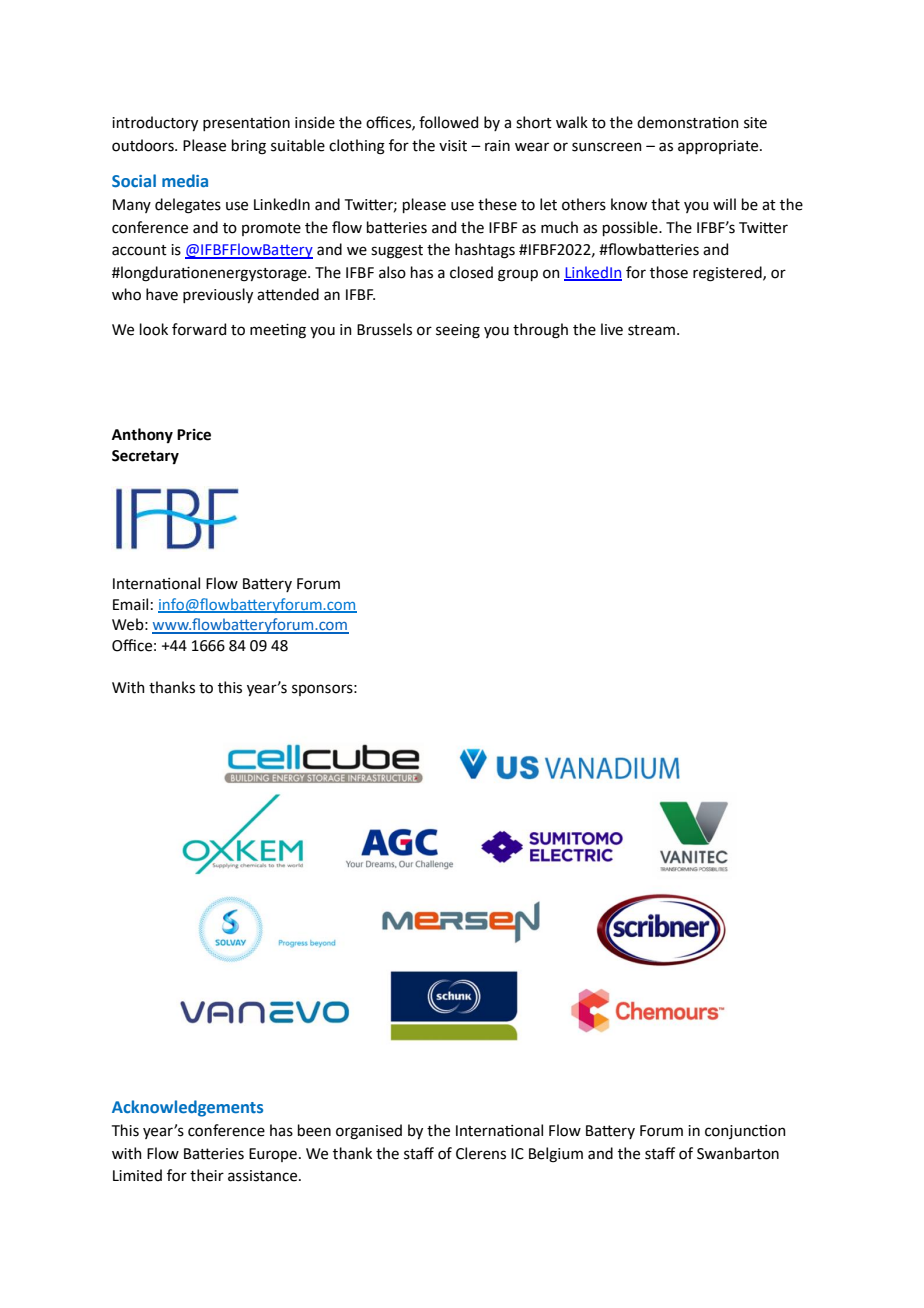 The height and width of the image is (1308, 924). I want to click on seeing, so click(458, 331).
